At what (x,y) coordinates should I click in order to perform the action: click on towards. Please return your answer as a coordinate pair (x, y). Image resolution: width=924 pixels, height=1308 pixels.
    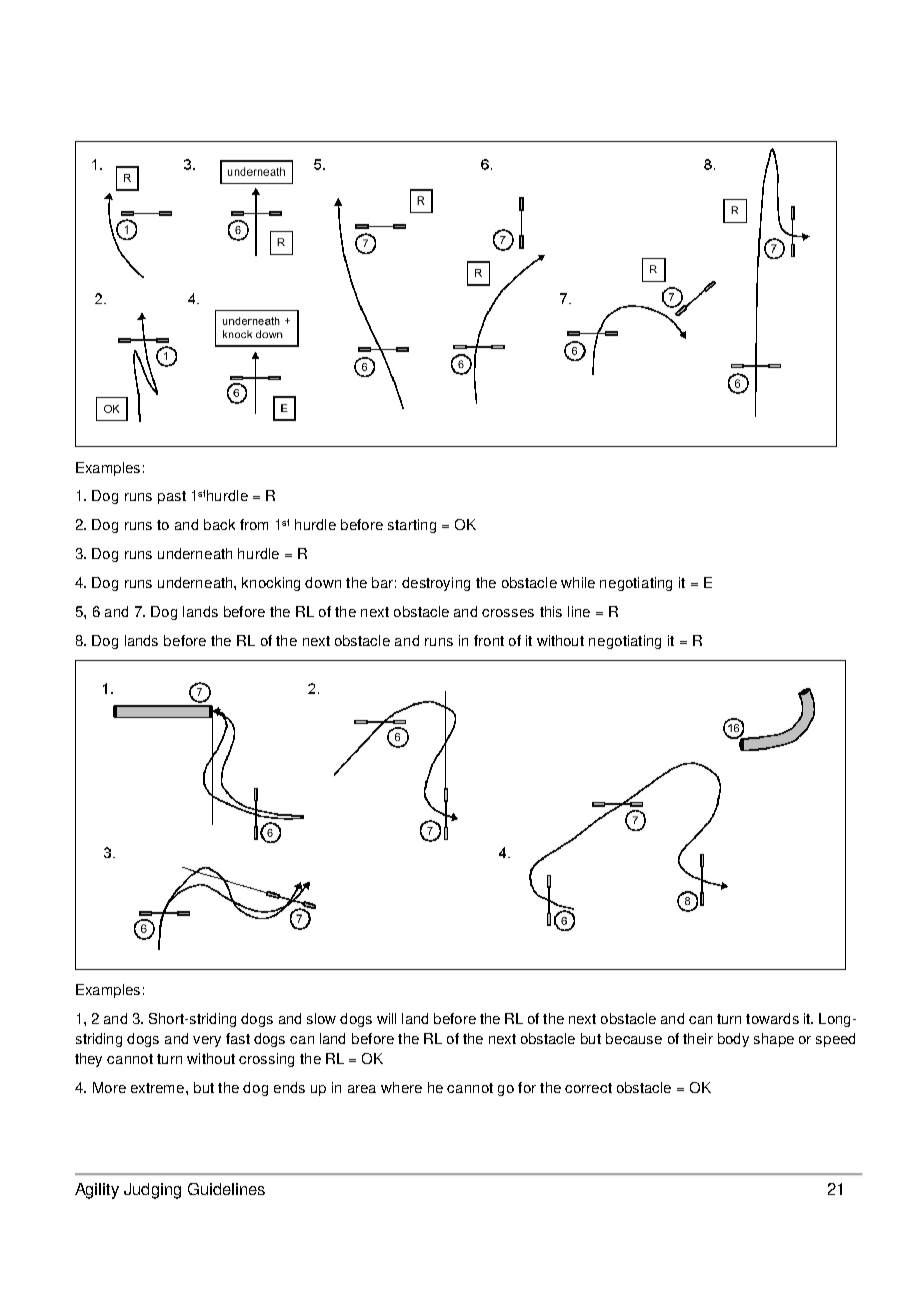
    Looking at the image, I should click on (772, 1018).
